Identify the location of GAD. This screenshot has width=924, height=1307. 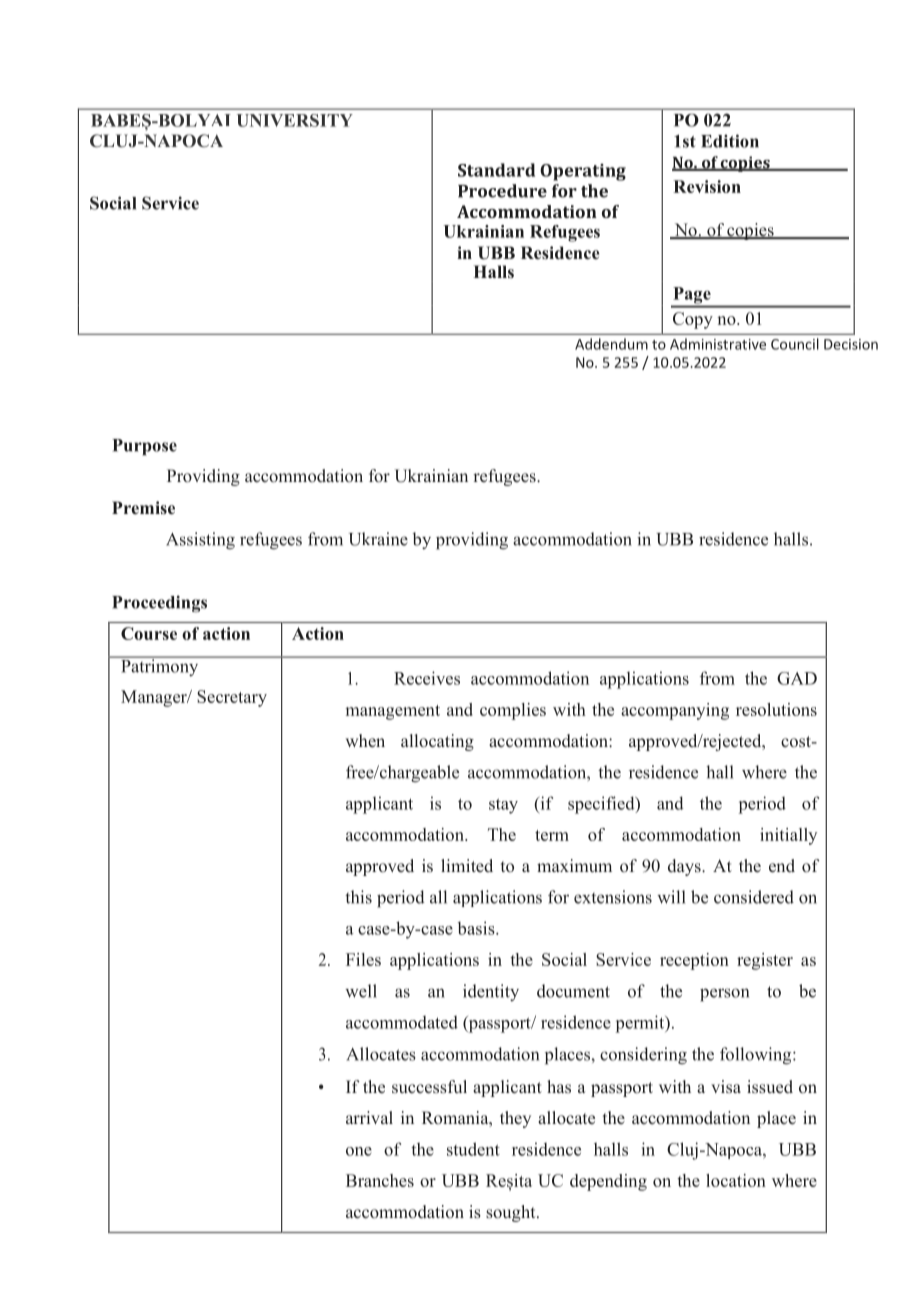
(797, 678).
